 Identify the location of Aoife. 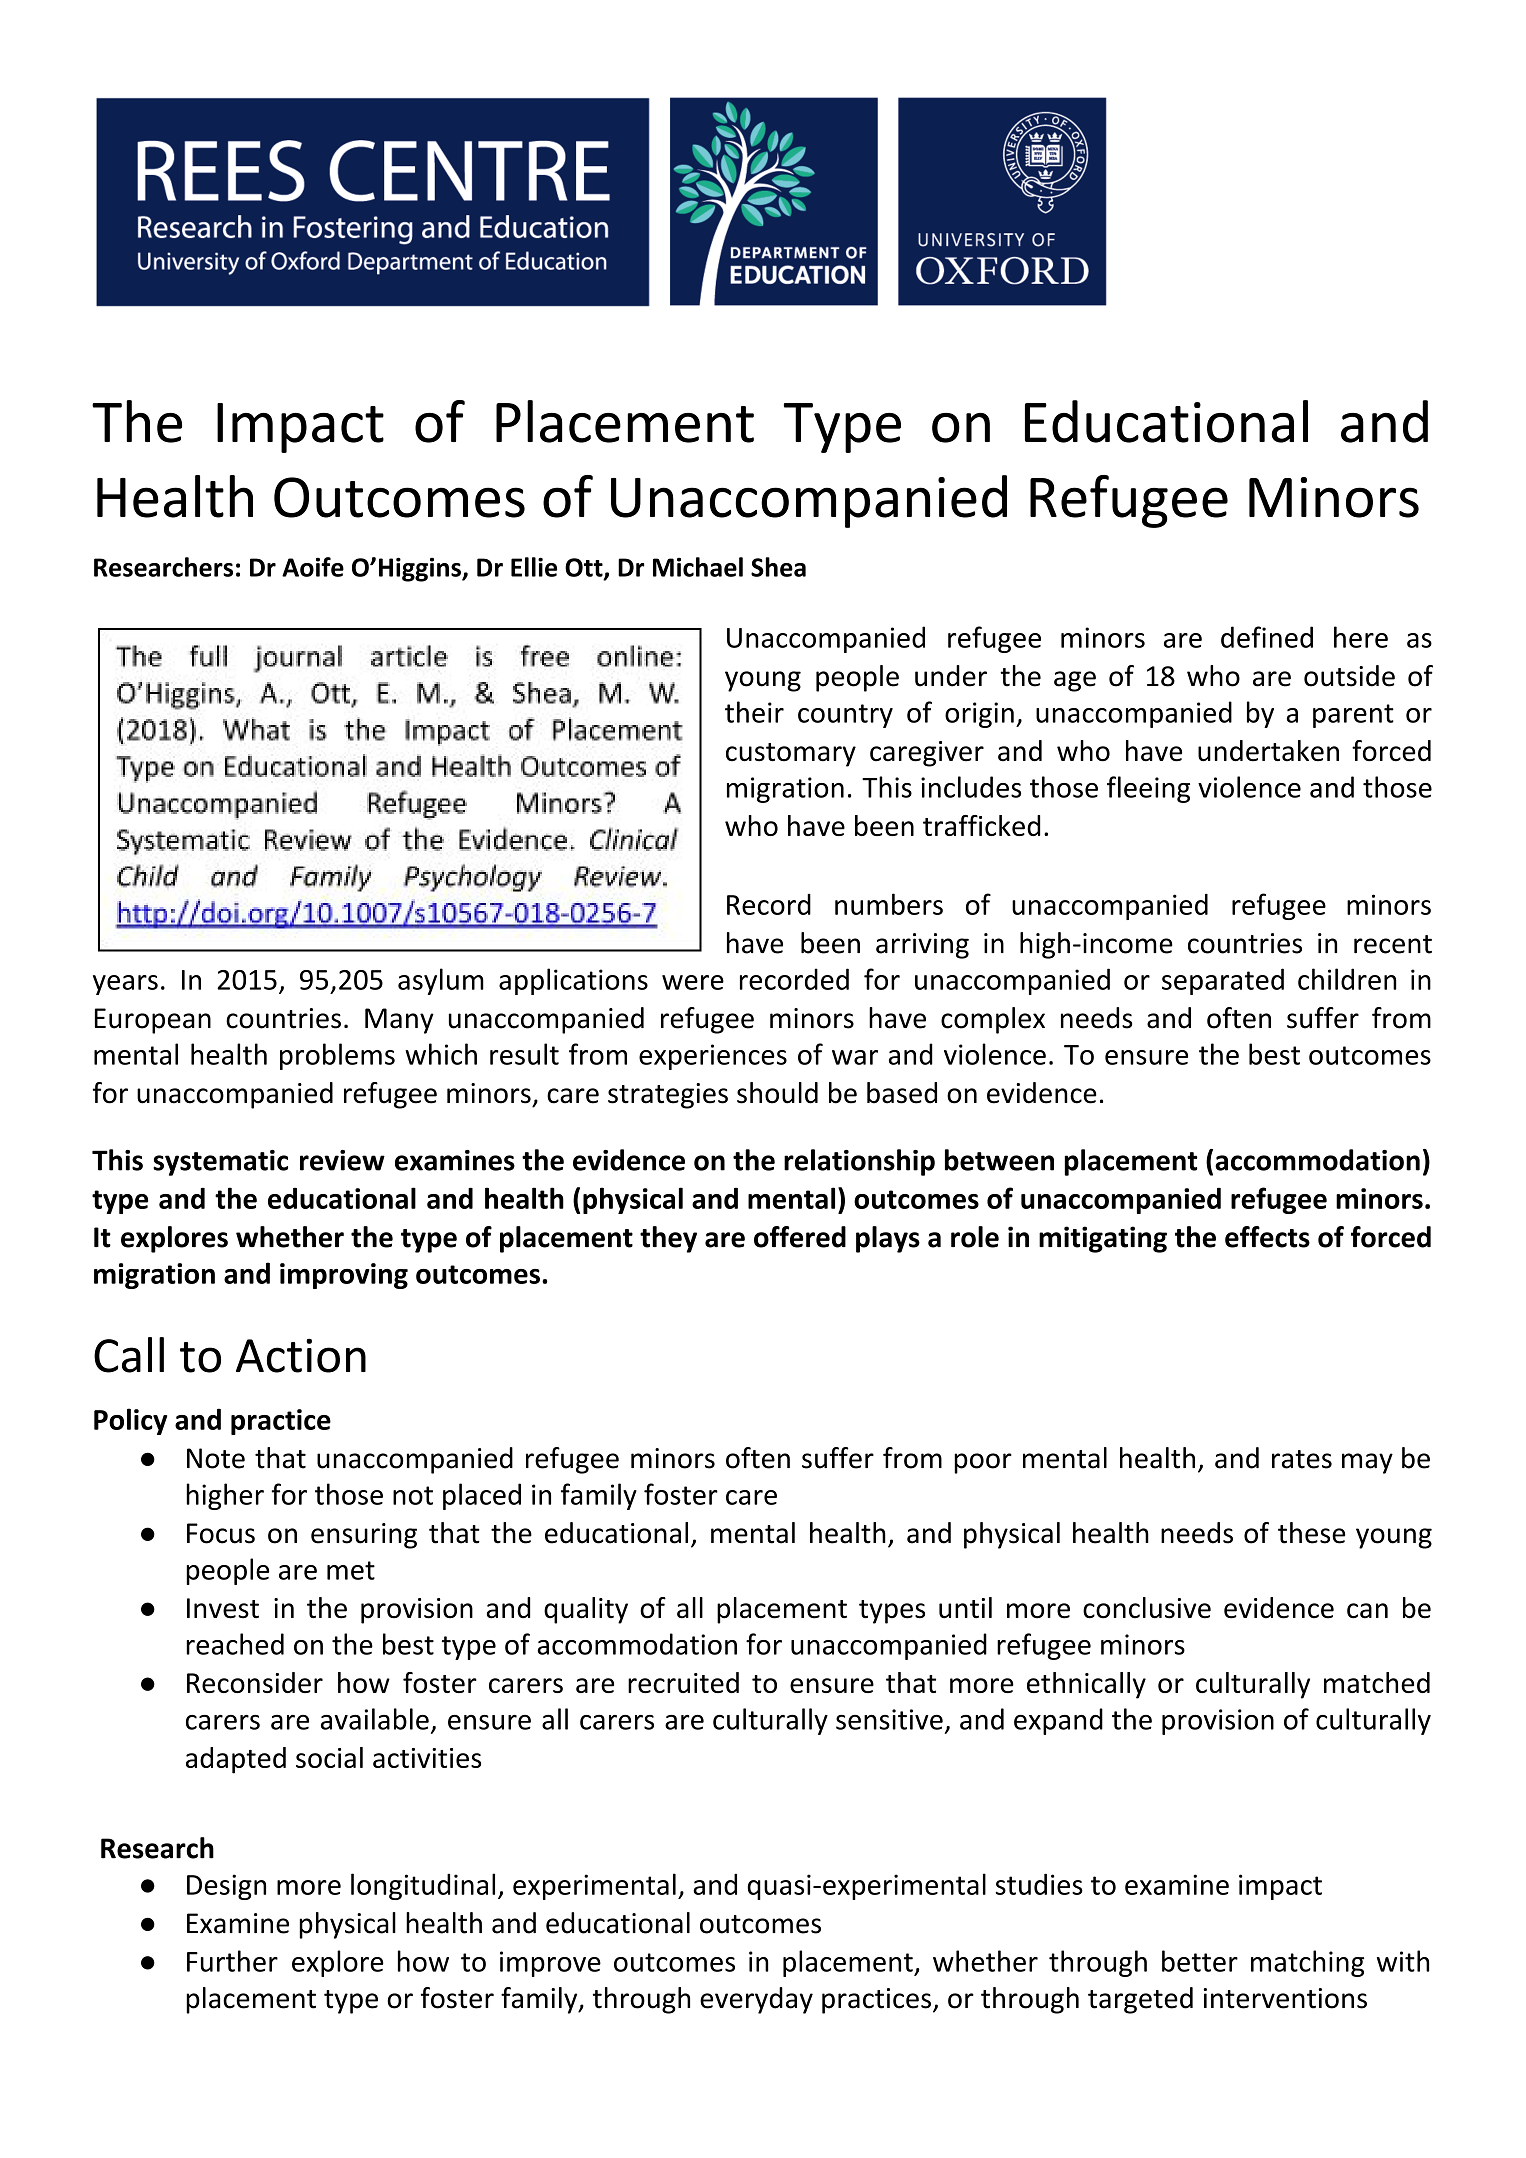
(313, 567).
